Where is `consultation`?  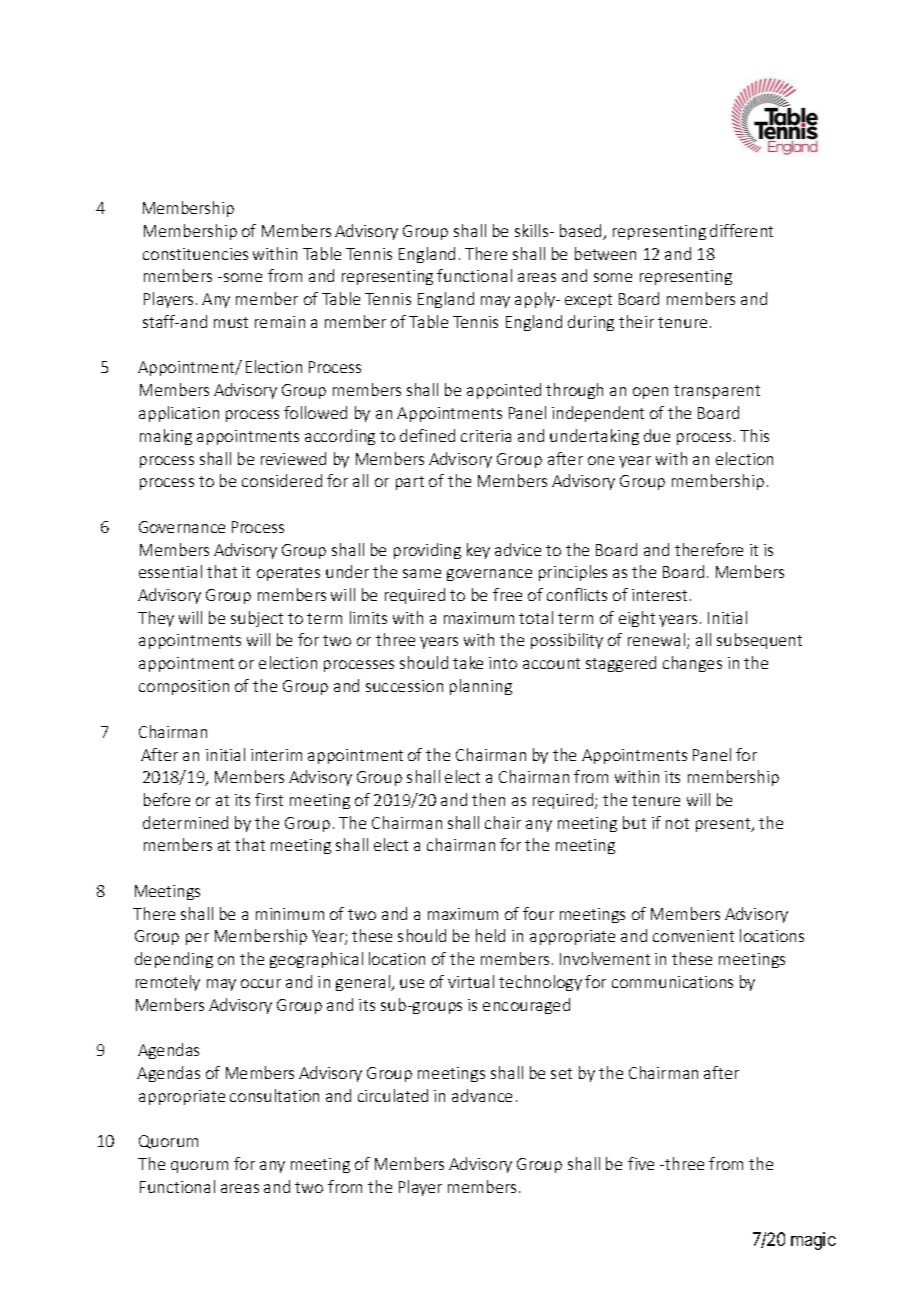
consultation is located at coordinates (274, 1095).
